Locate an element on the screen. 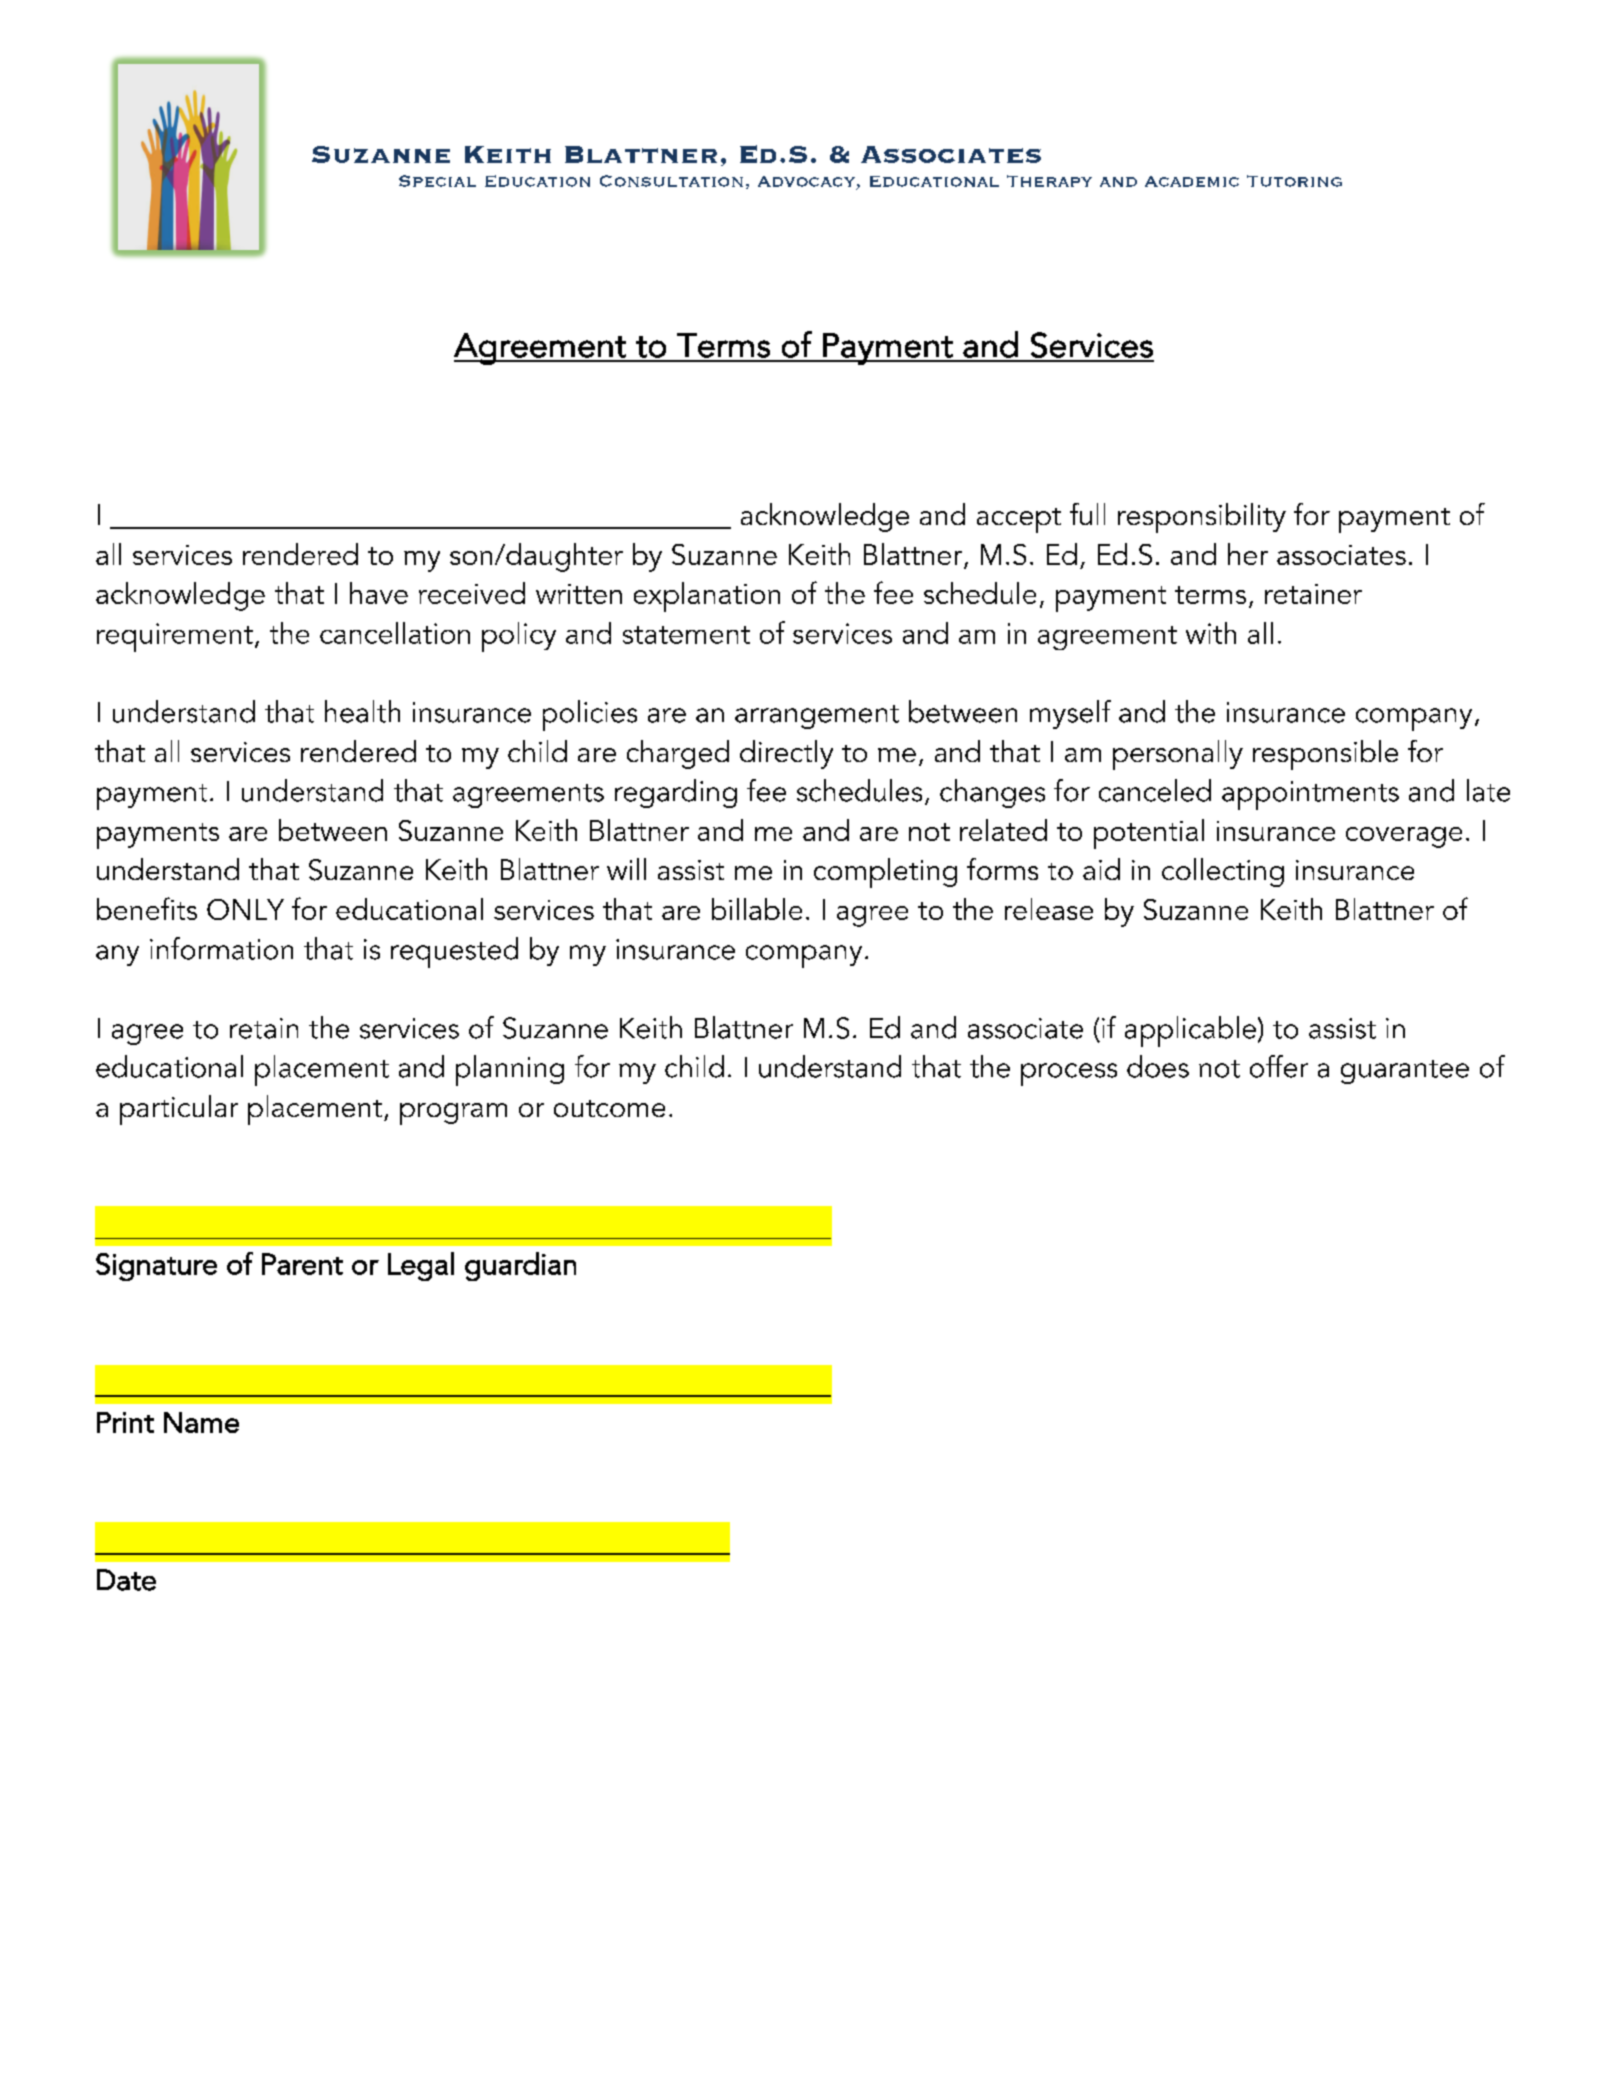 The height and width of the screenshot is (2080, 1607). collecting is located at coordinates (1223, 872).
